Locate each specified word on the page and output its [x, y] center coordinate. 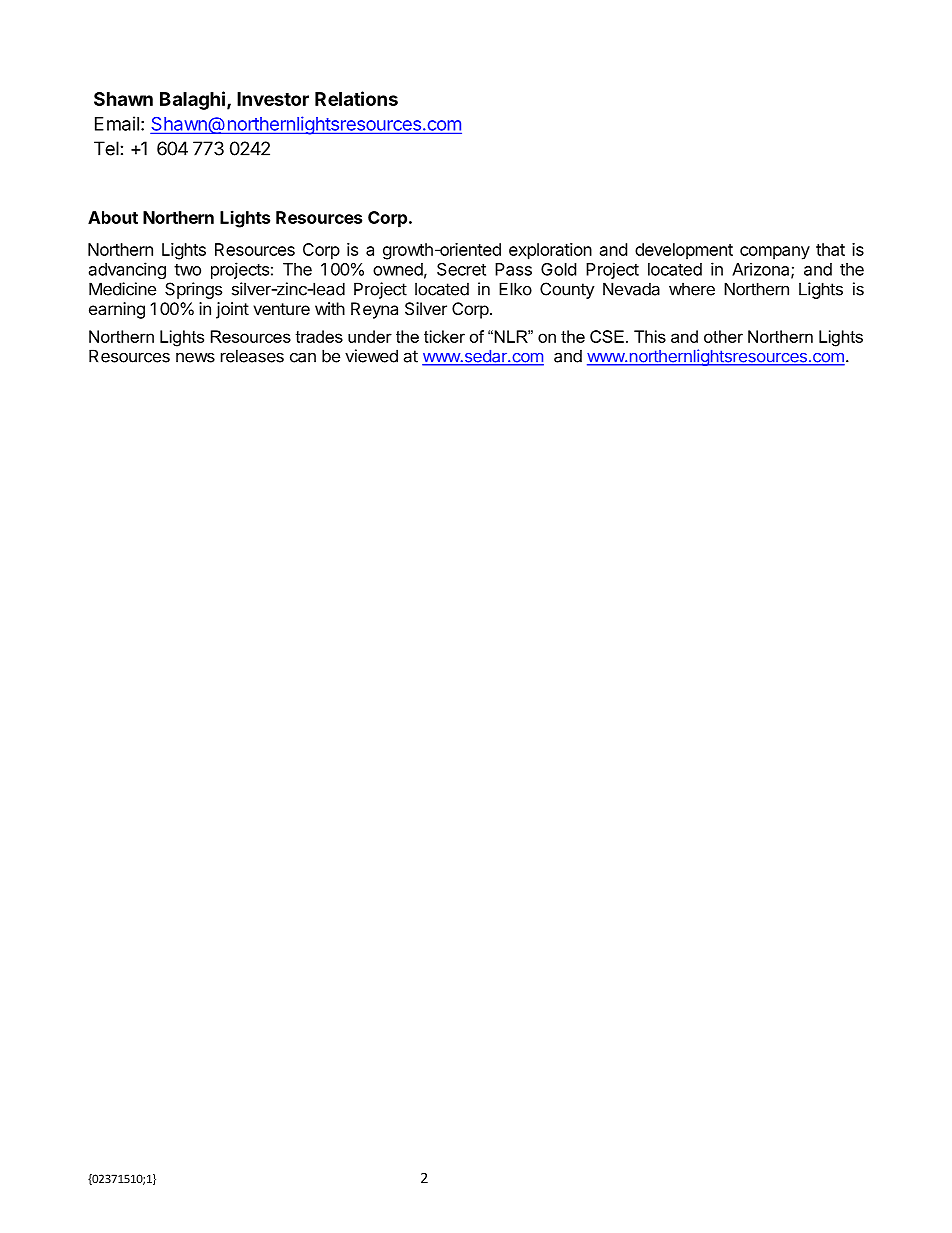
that [830, 249]
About [113, 217]
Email [117, 123]
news [195, 357]
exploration [550, 251]
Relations [356, 98]
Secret [461, 269]
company [775, 253]
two [187, 270]
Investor [273, 99]
